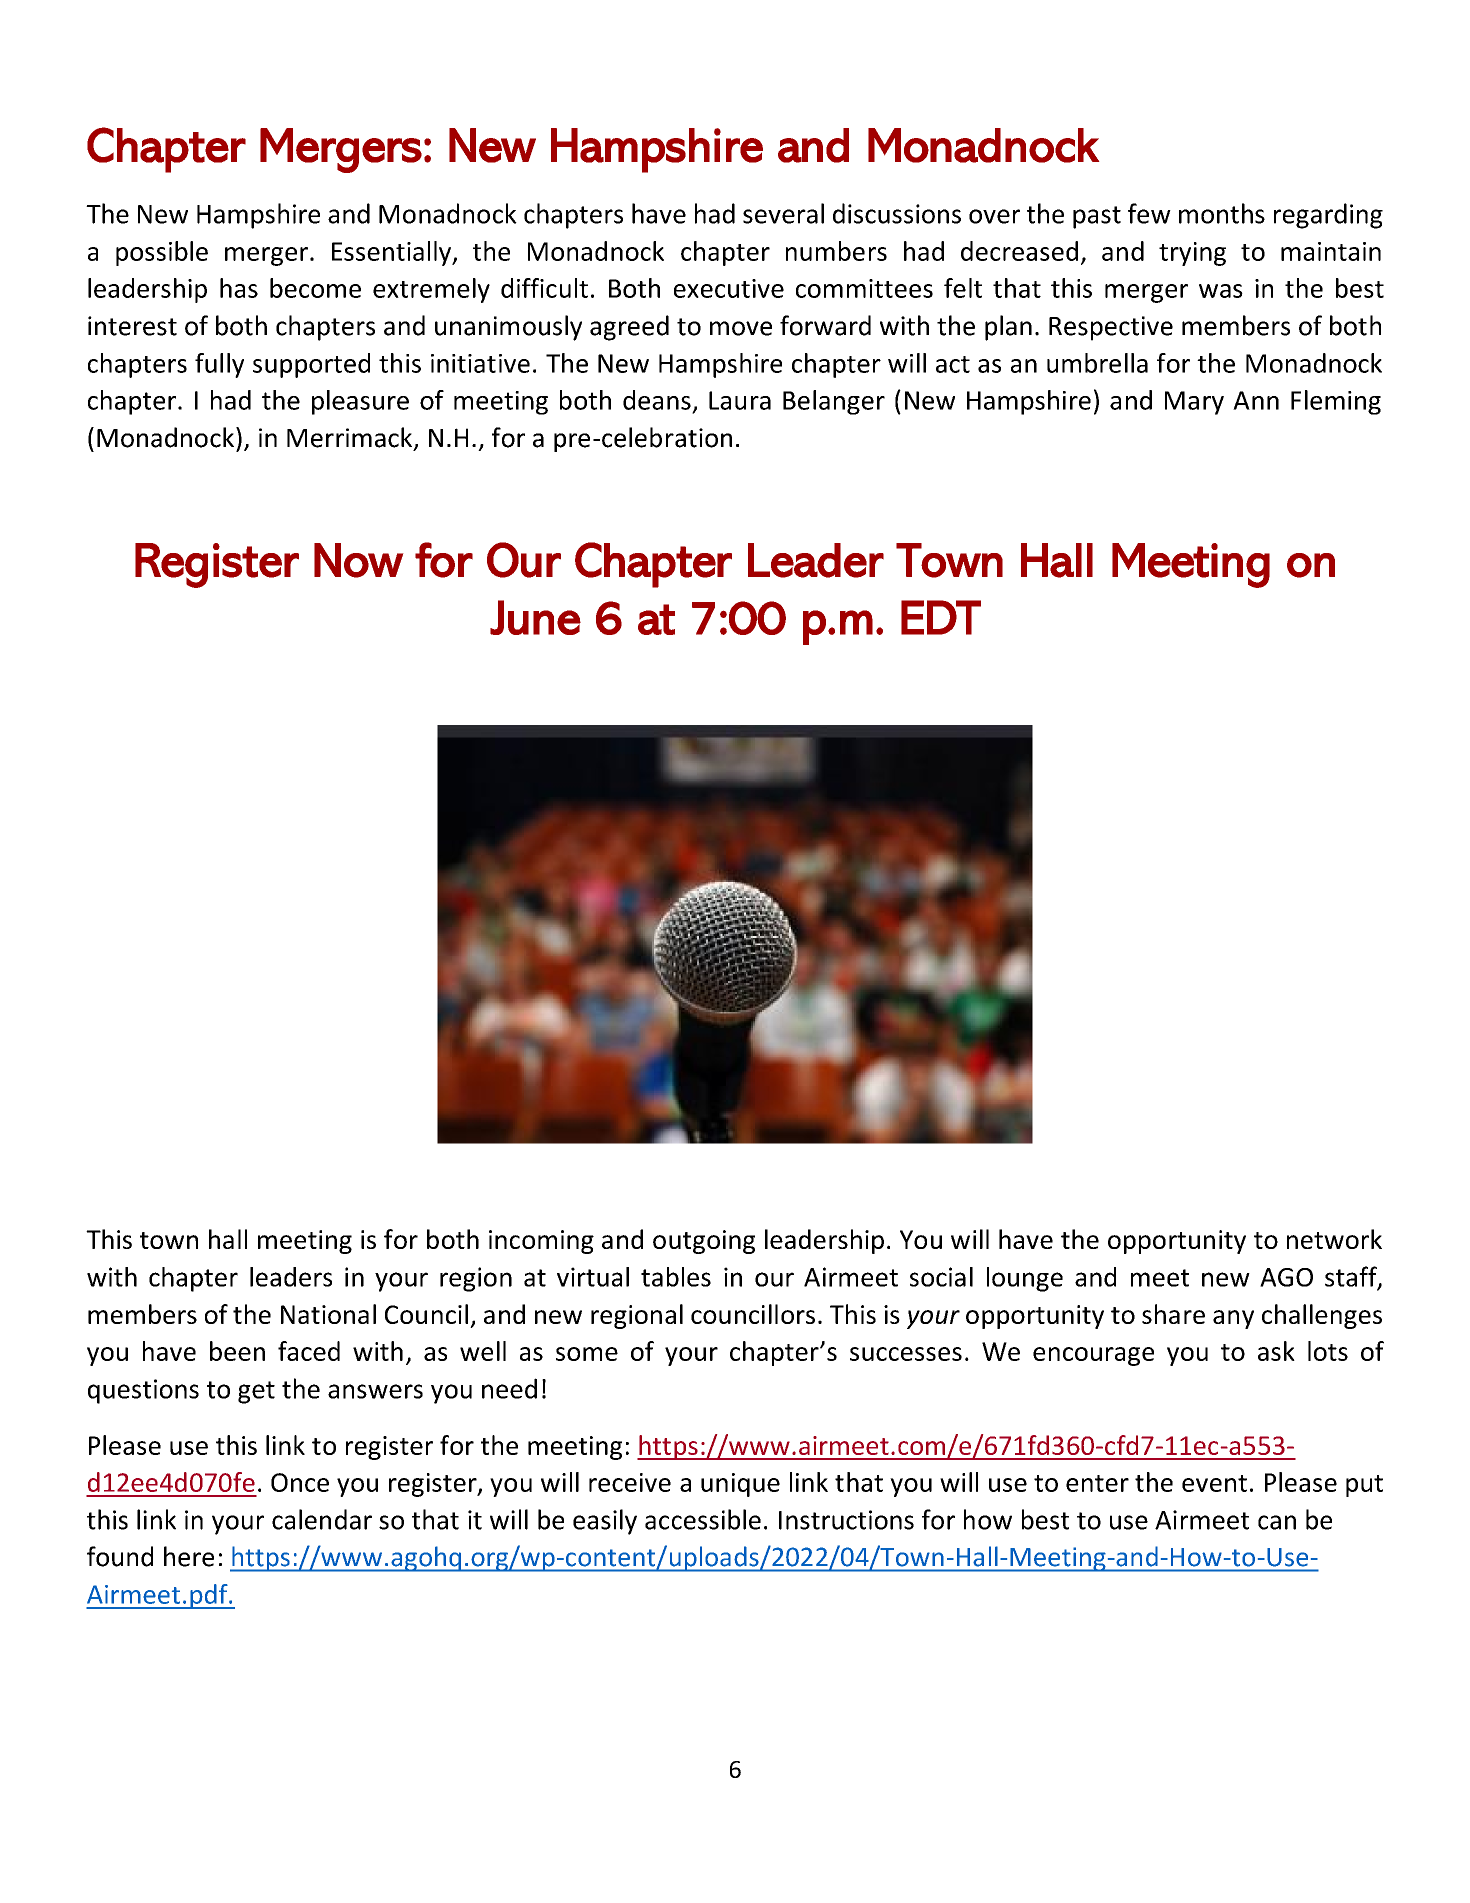 The height and width of the screenshot is (1903, 1470). Describe the element at coordinates (729, 288) in the screenshot. I see `executive` at that location.
